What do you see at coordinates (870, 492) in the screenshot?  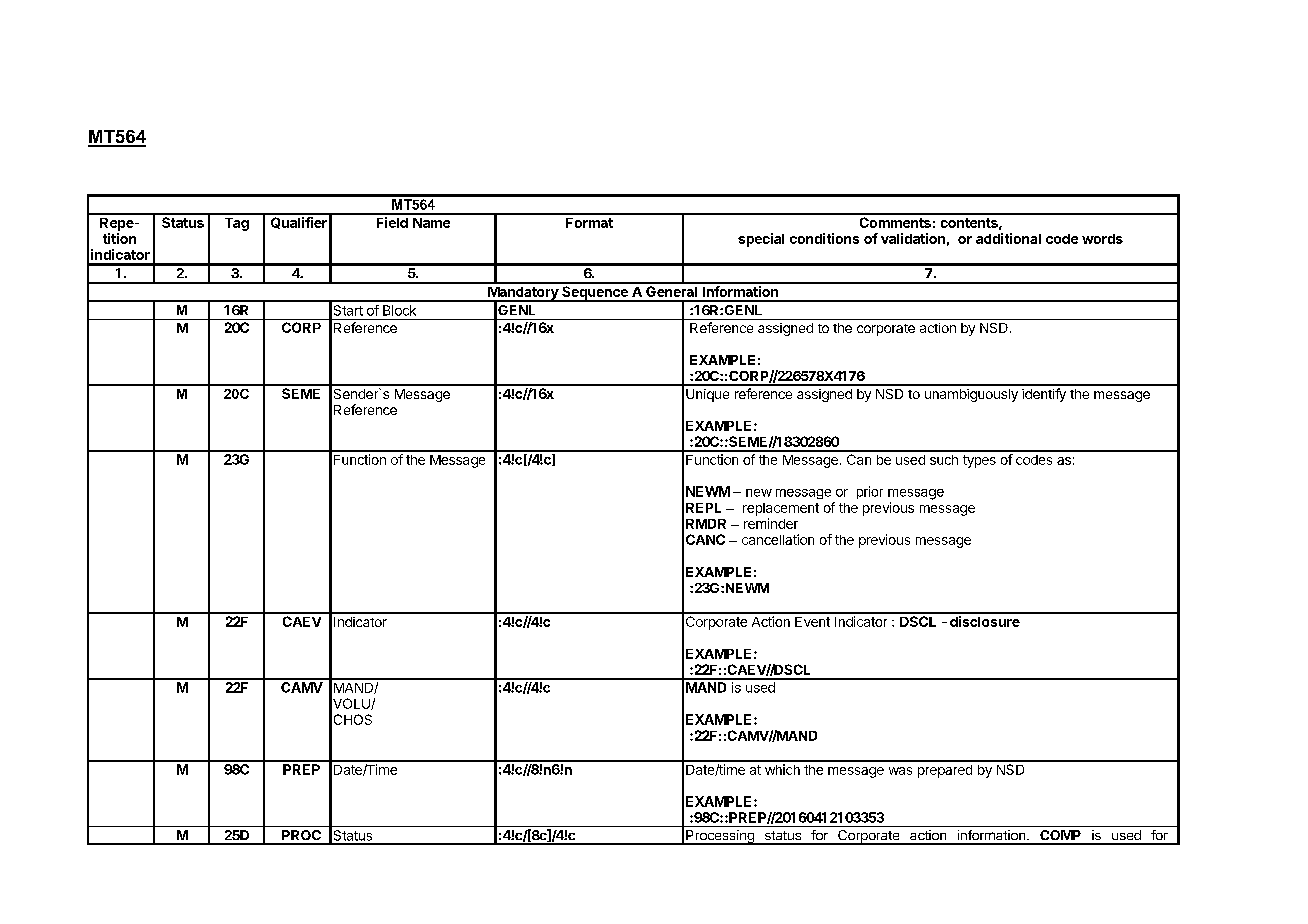 I see `prior` at bounding box center [870, 492].
